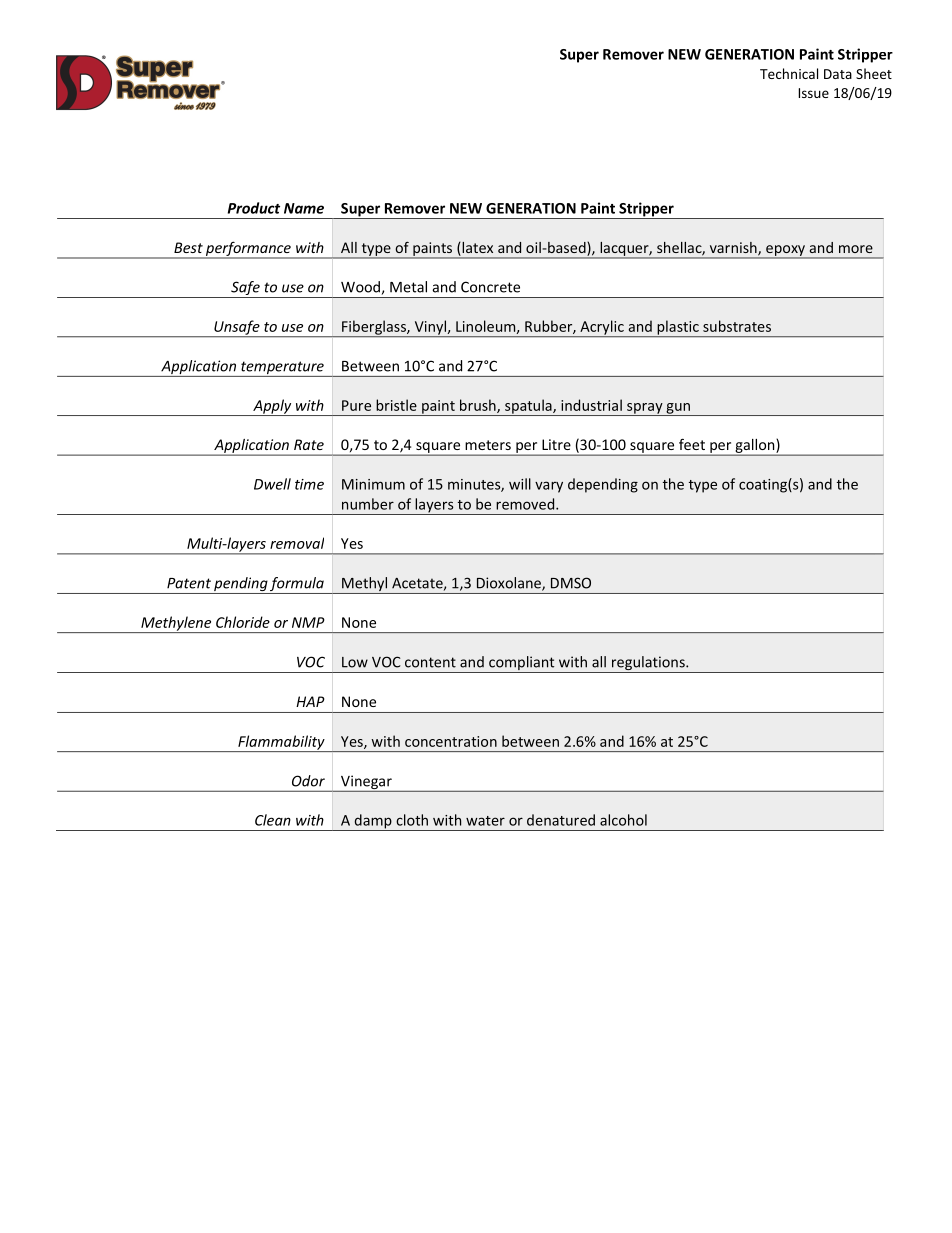 The image size is (952, 1233). Describe the element at coordinates (813, 93) in the screenshot. I see `Issue` at that location.
